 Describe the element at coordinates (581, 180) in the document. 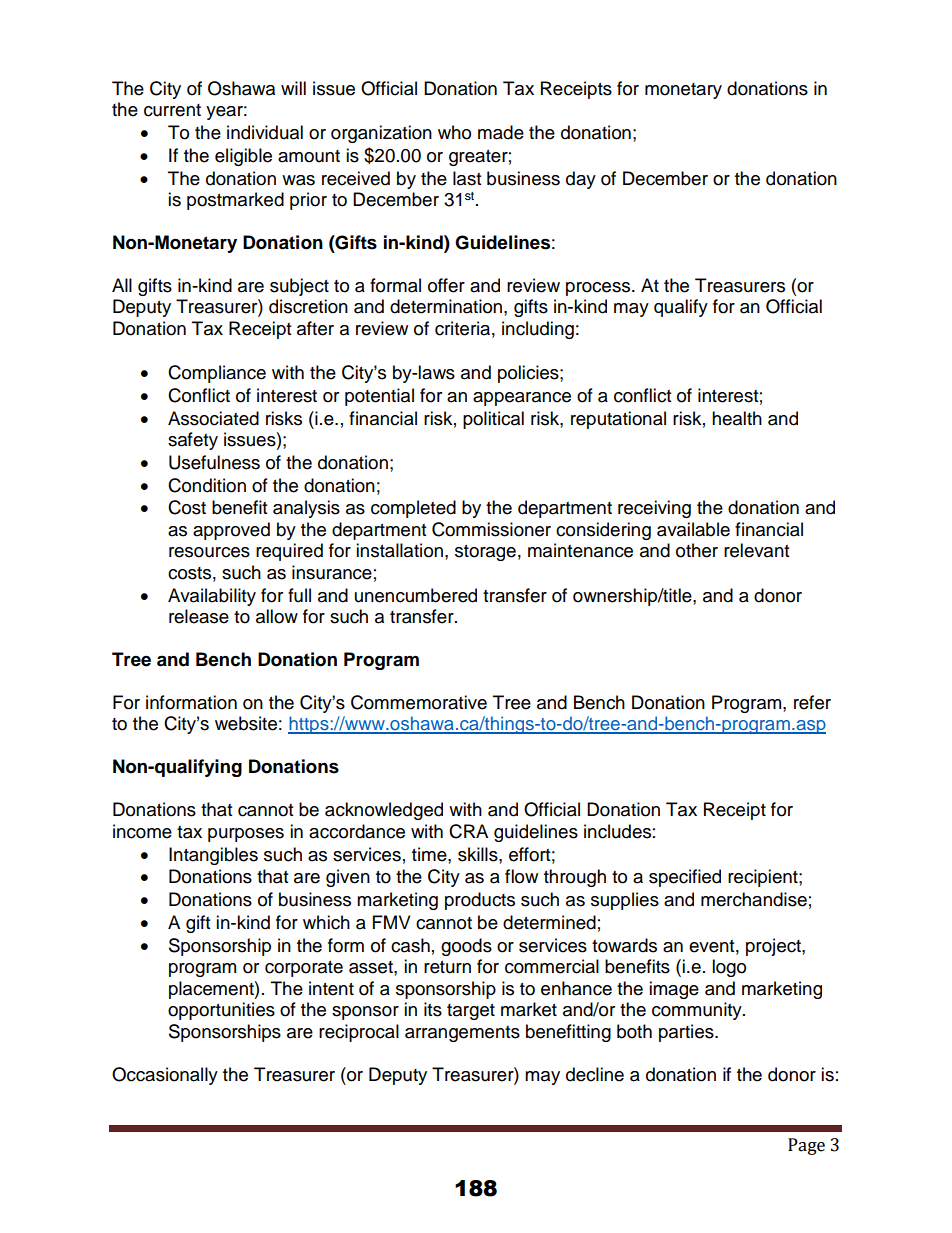

I see `day` at that location.
